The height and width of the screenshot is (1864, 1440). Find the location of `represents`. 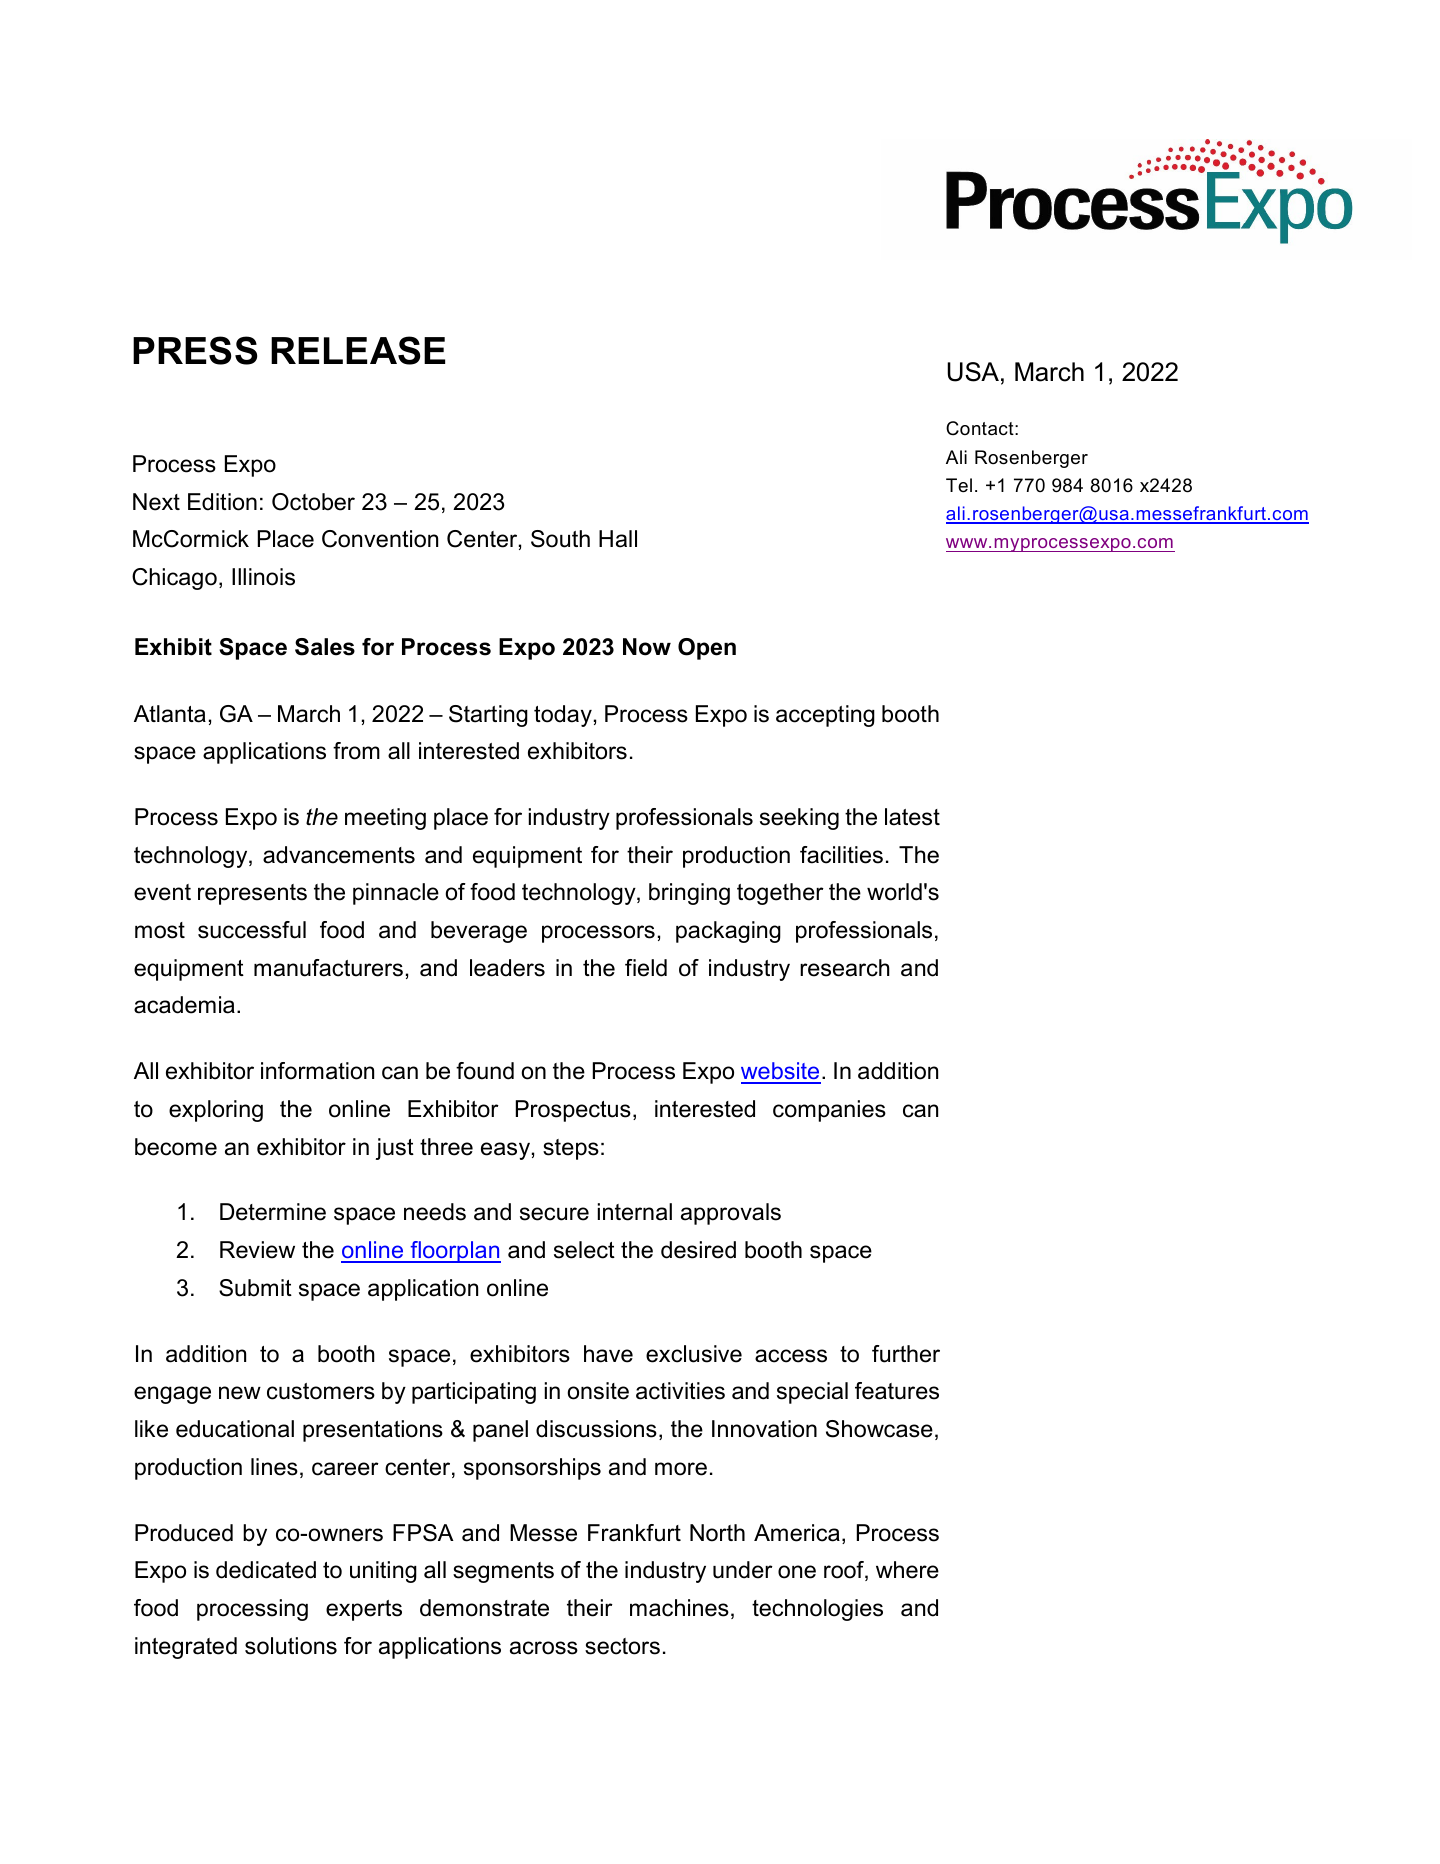

represents is located at coordinates (252, 894).
